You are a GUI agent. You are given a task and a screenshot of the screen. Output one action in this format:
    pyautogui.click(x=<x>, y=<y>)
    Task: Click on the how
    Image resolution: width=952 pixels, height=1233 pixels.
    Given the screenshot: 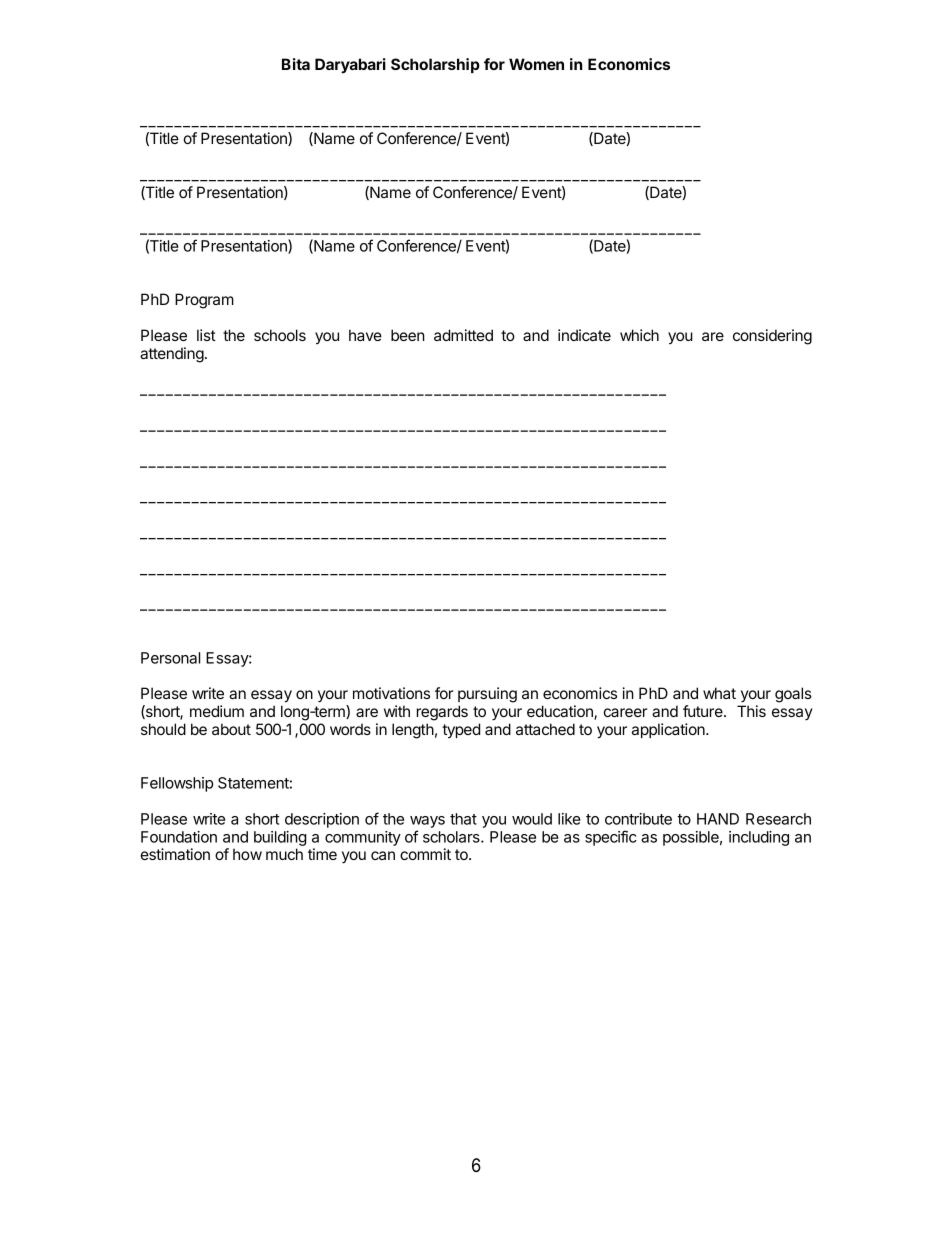 What is the action you would take?
    pyautogui.click(x=247, y=854)
